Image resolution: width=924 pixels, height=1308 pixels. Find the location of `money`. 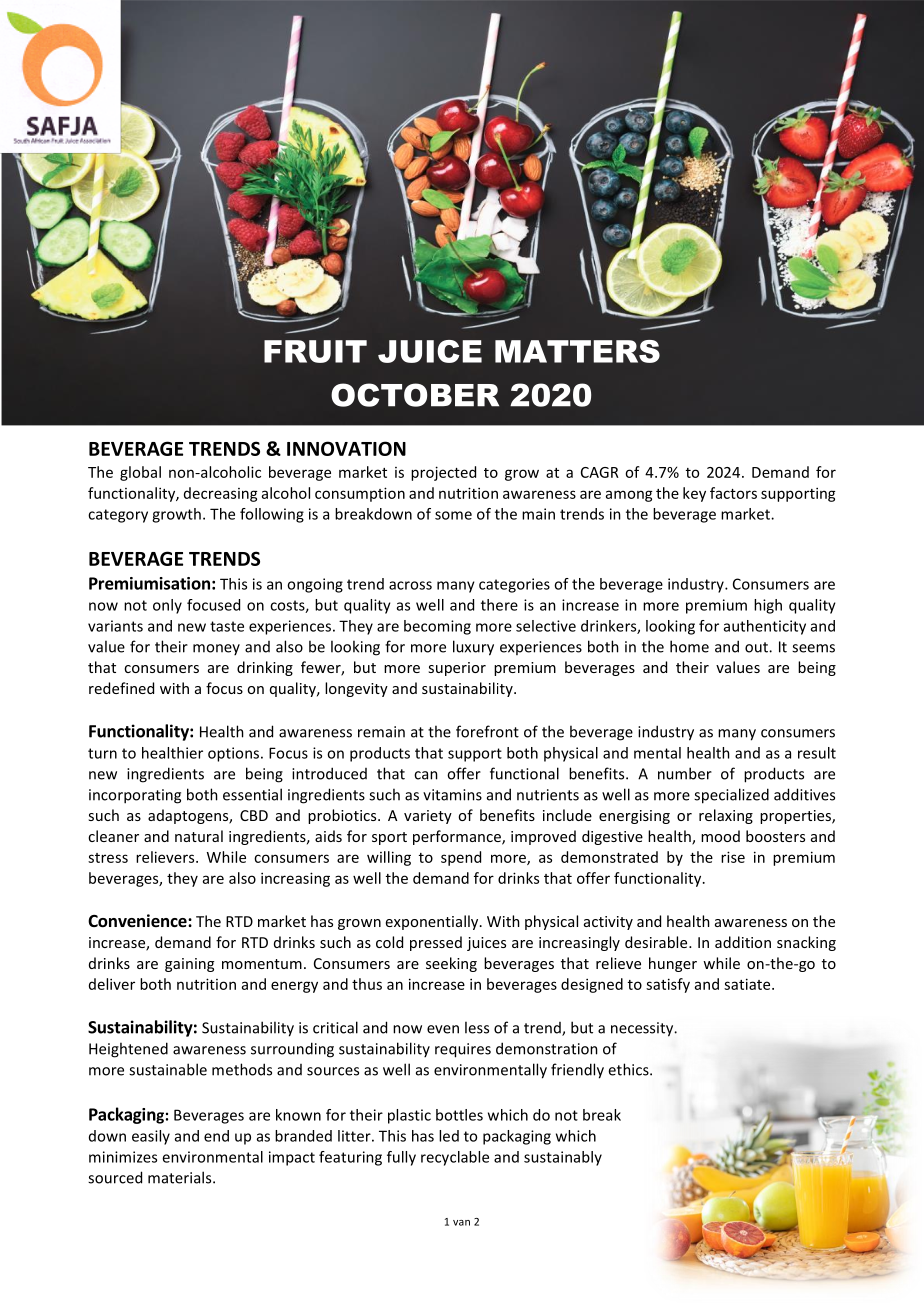

money is located at coordinates (216, 649).
